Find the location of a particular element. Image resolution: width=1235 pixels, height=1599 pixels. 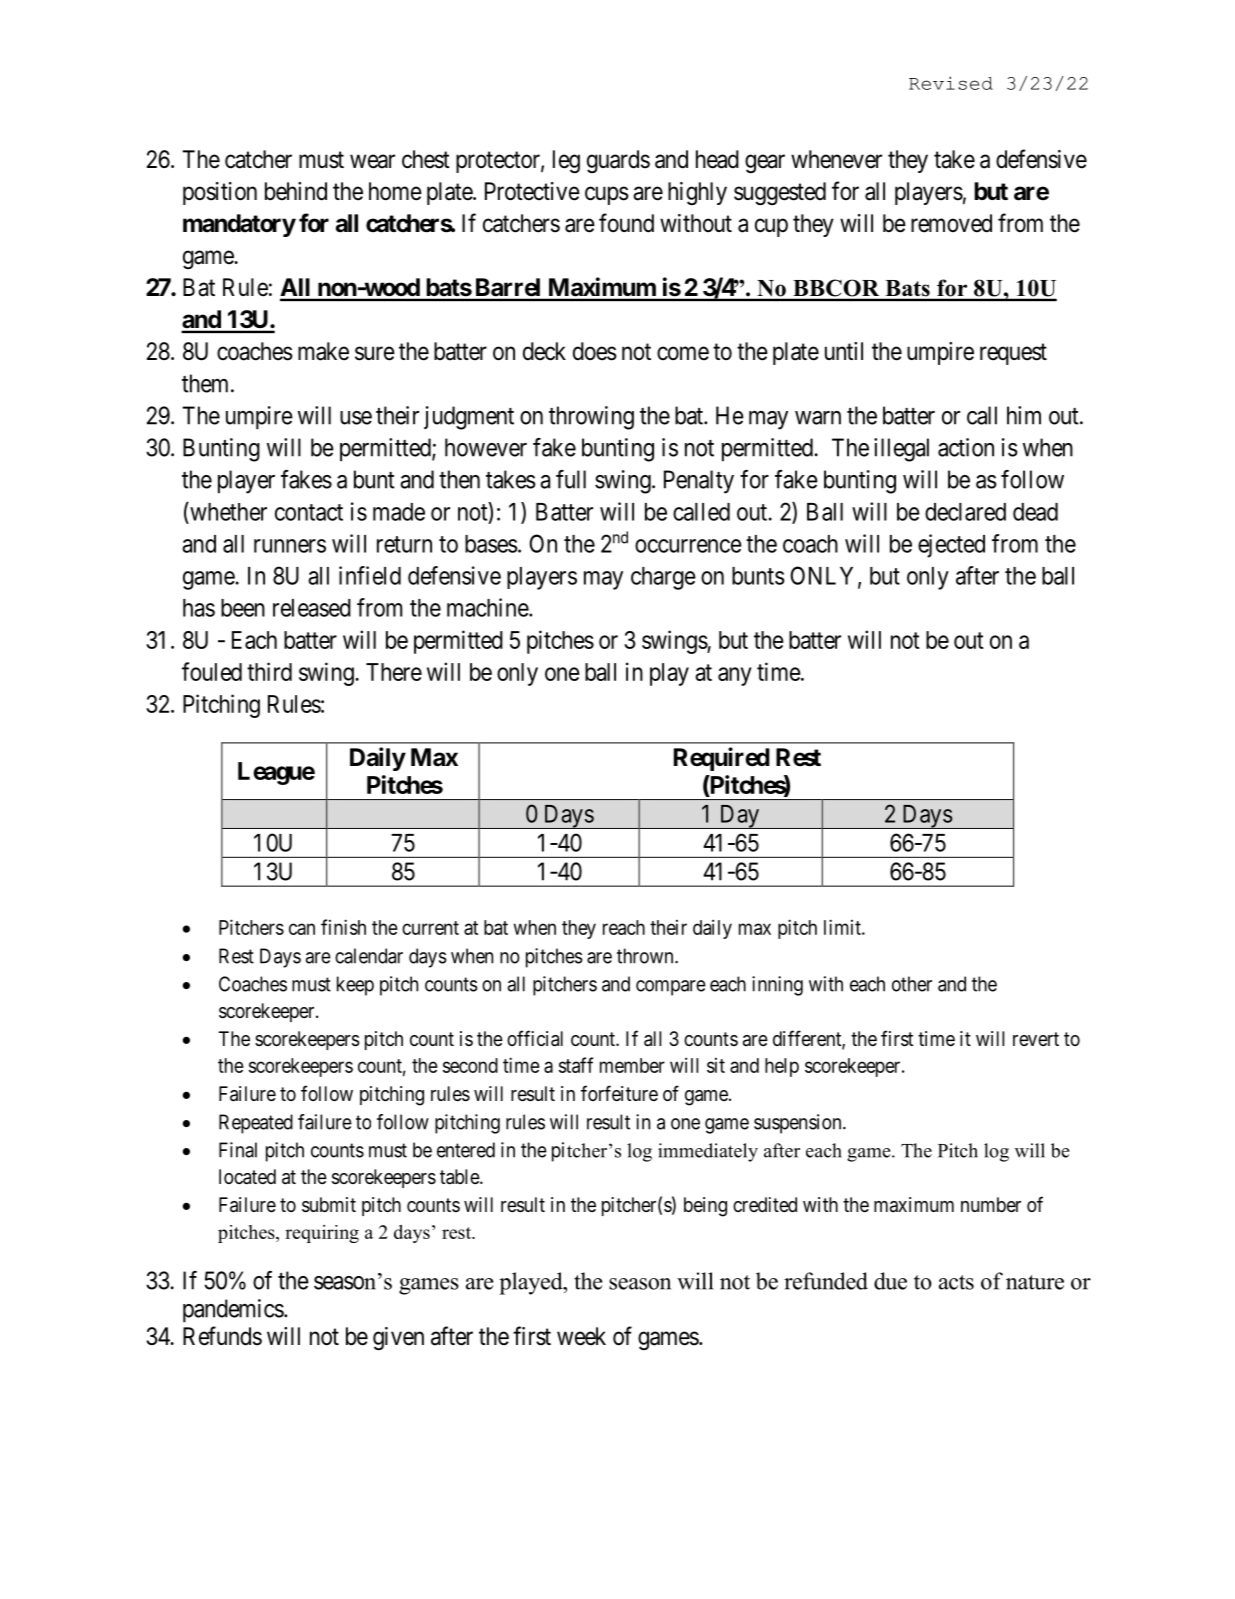

action is located at coordinates (966, 447).
